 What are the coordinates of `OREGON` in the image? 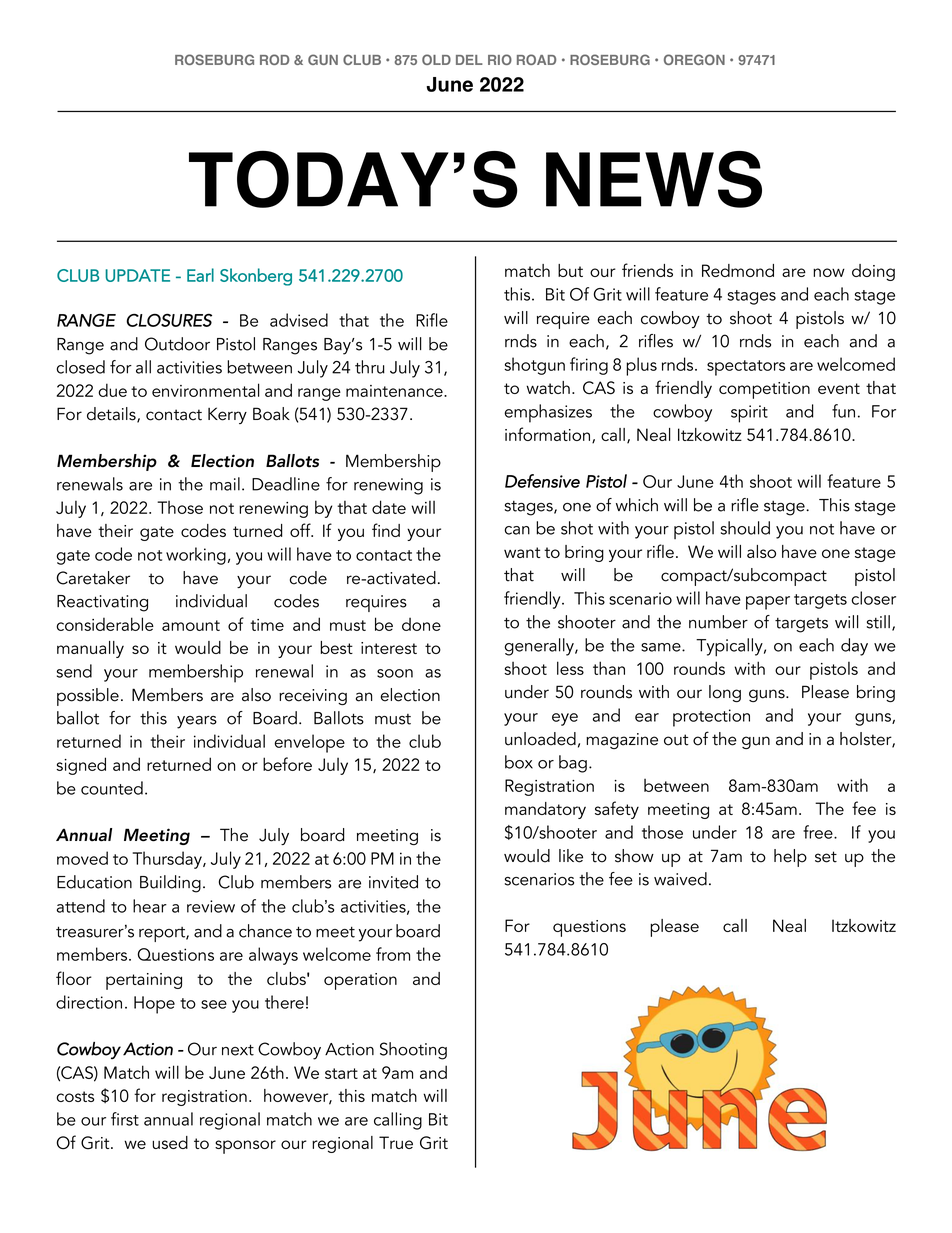 It's located at (694, 59).
